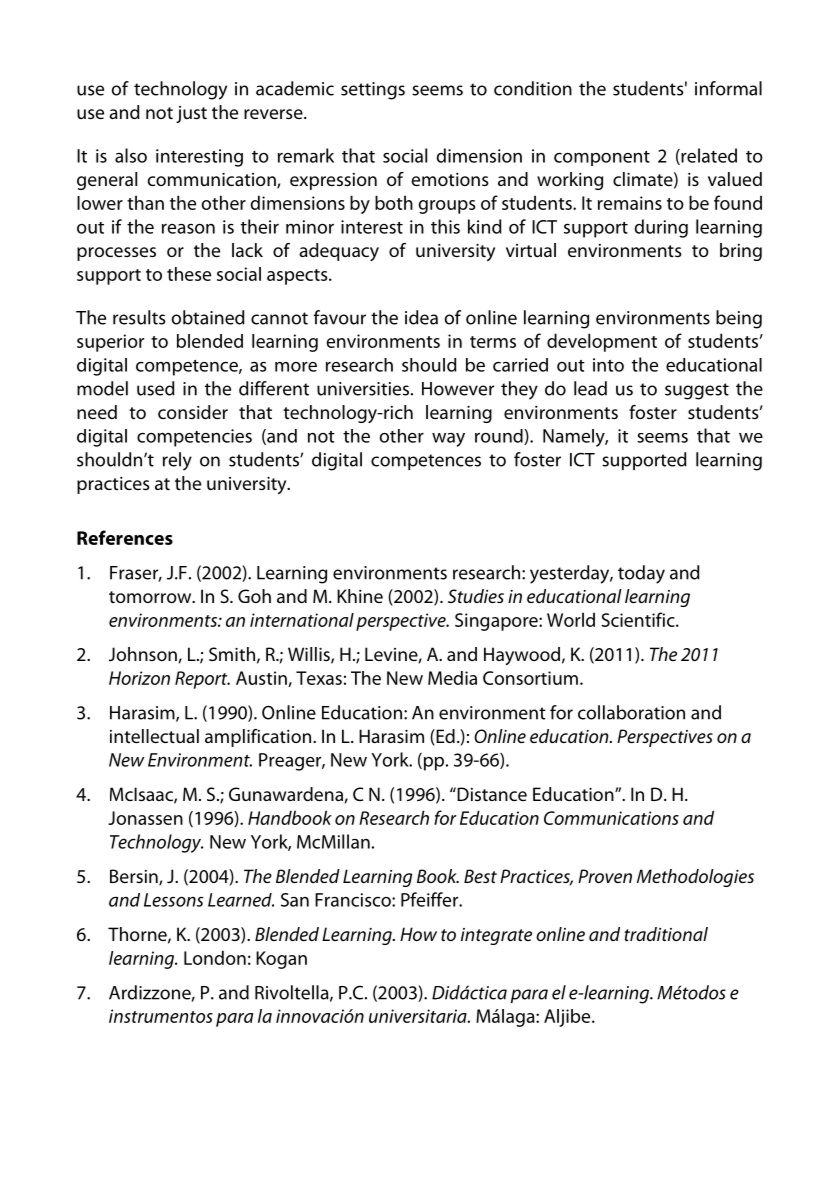  Describe the element at coordinates (191, 114) in the document. I see `just` at that location.
